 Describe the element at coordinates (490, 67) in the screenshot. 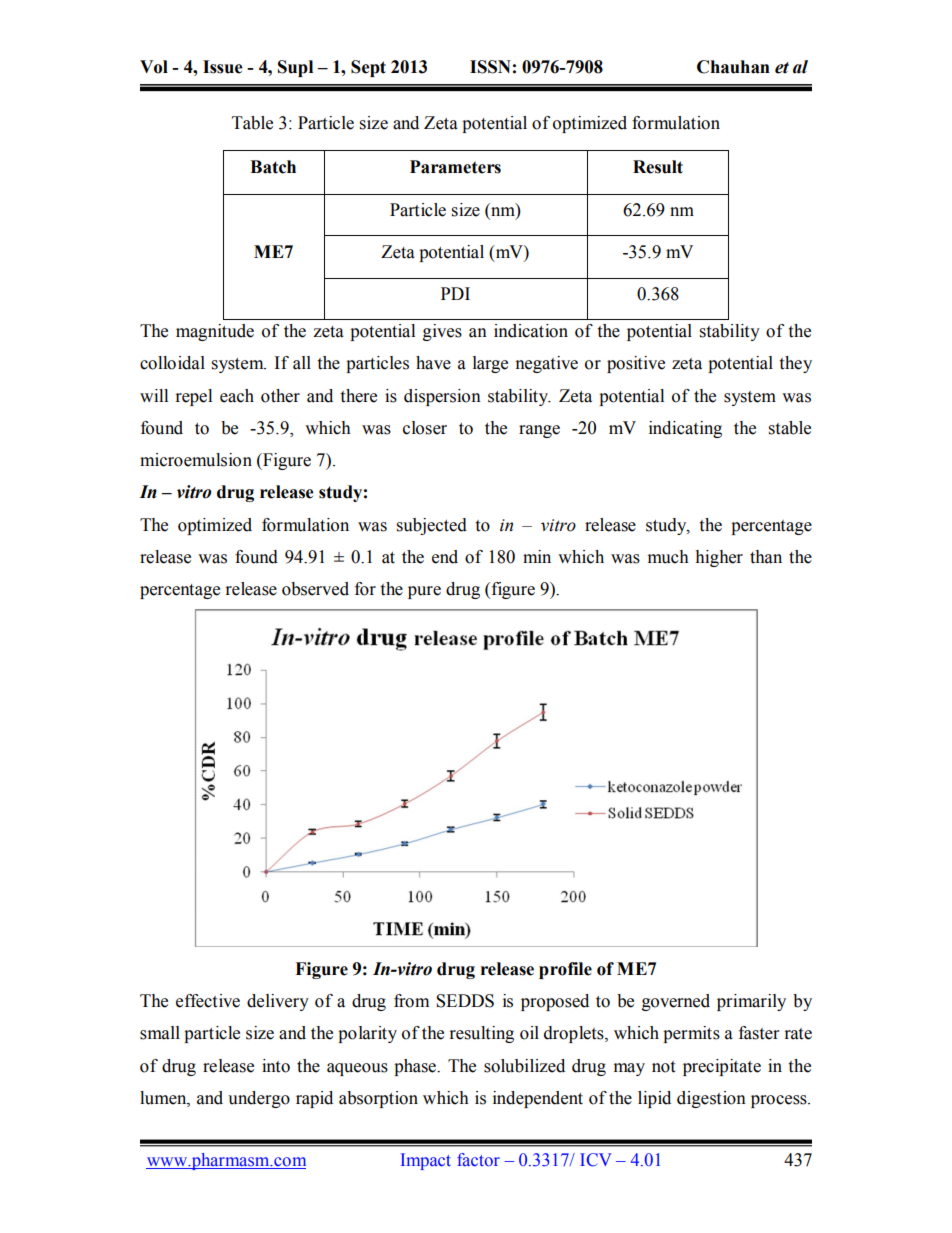

I see `ISSN` at that location.
